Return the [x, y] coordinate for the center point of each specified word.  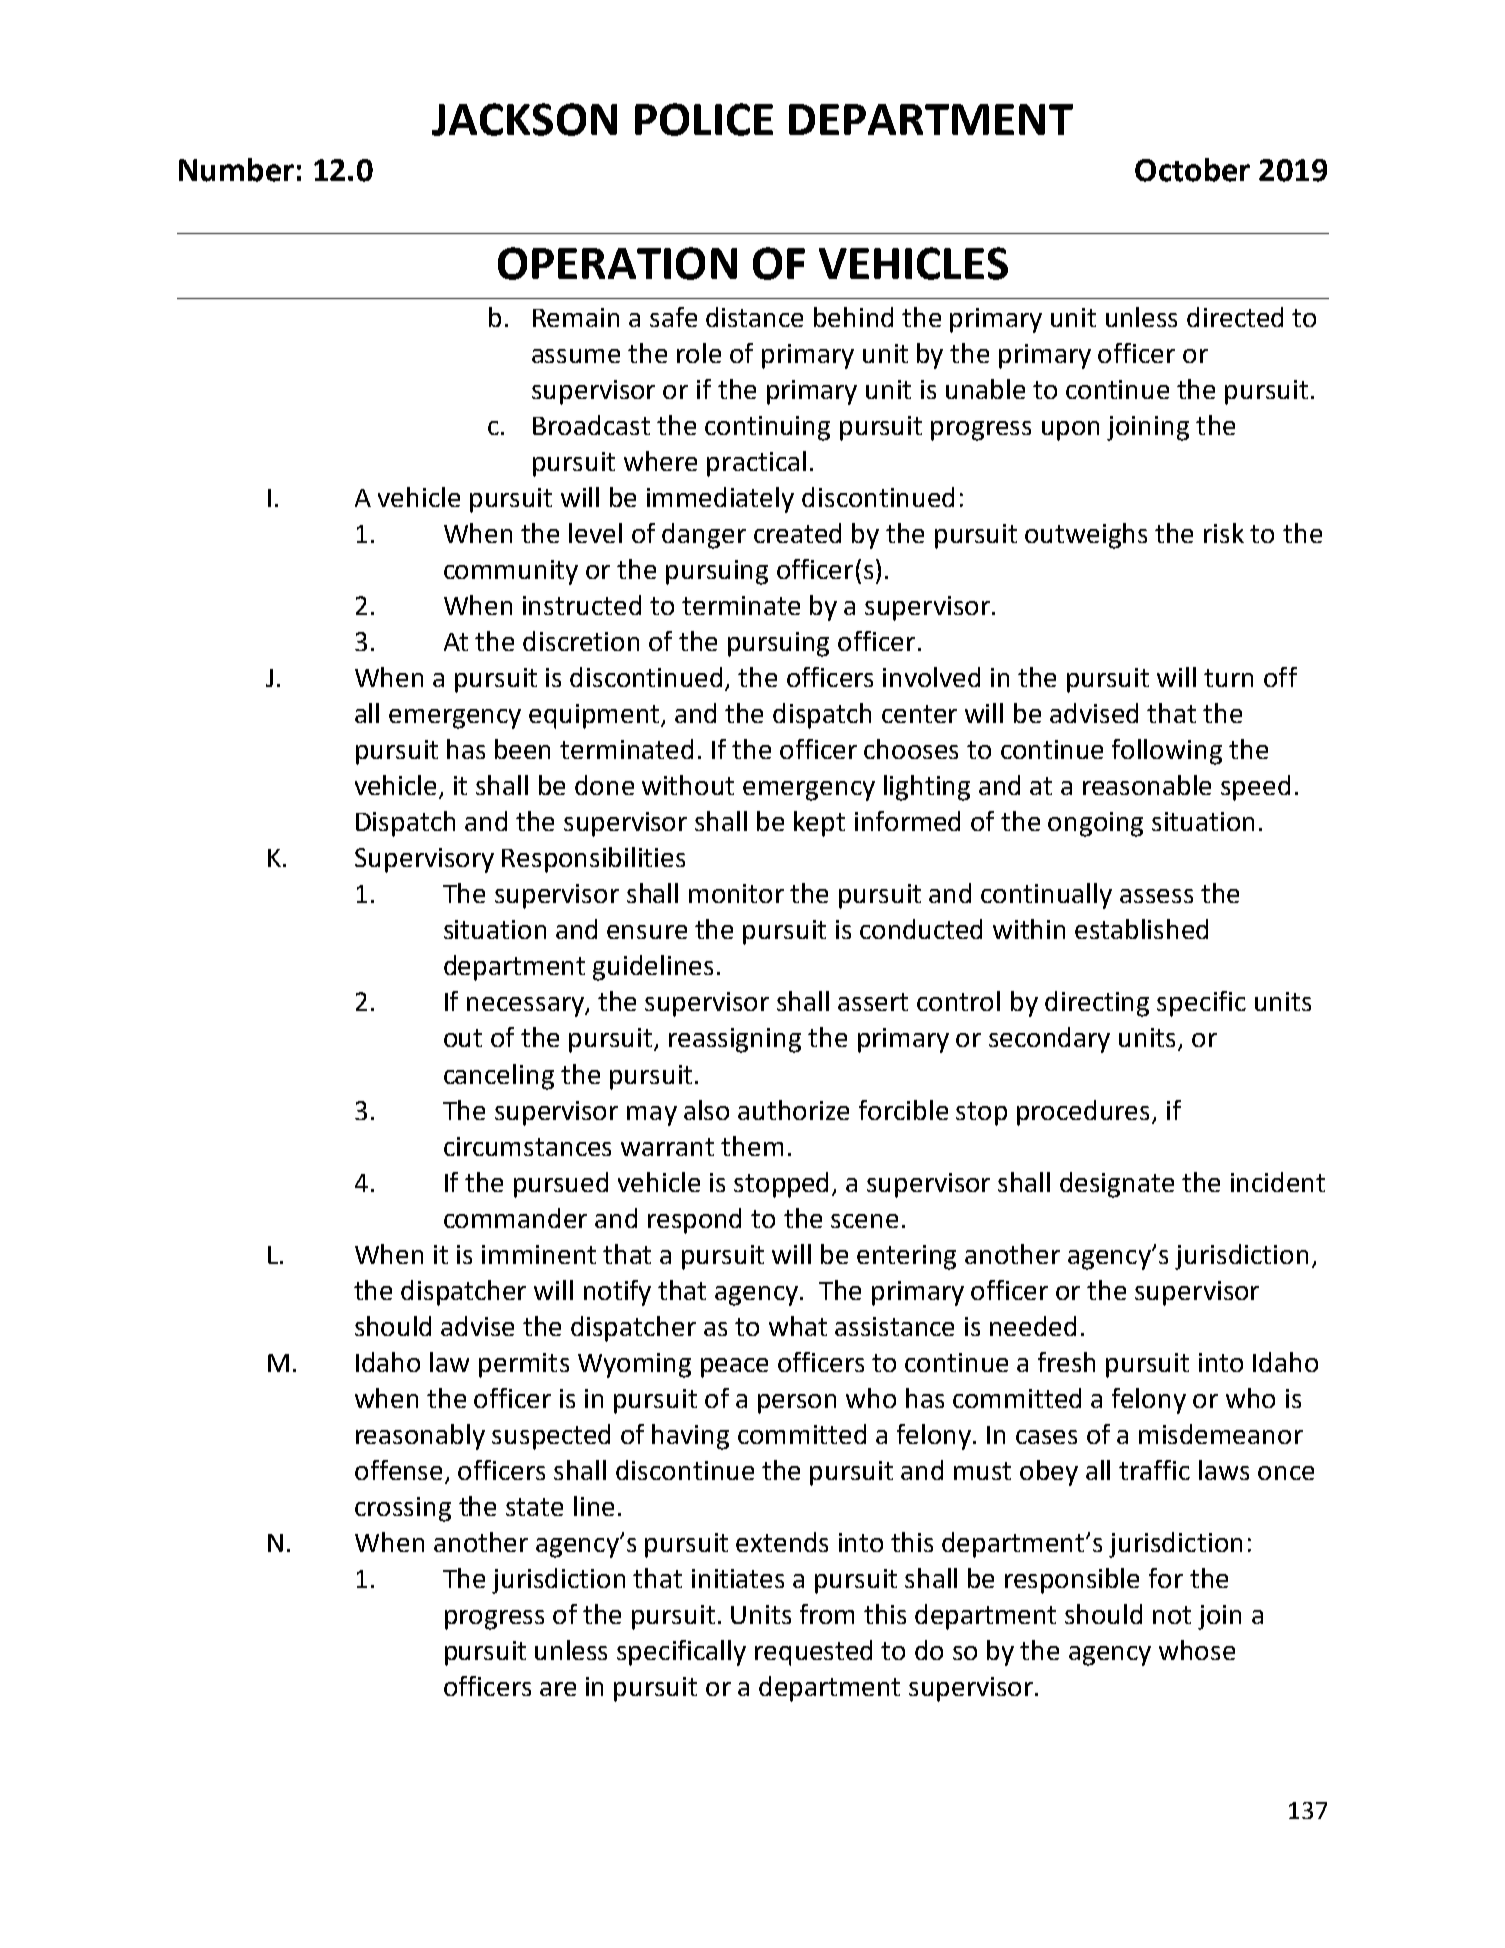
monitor [736, 893]
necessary [526, 1007]
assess [1156, 896]
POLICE [704, 119]
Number [236, 170]
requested [813, 1653]
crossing [403, 1509]
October [1192, 170]
